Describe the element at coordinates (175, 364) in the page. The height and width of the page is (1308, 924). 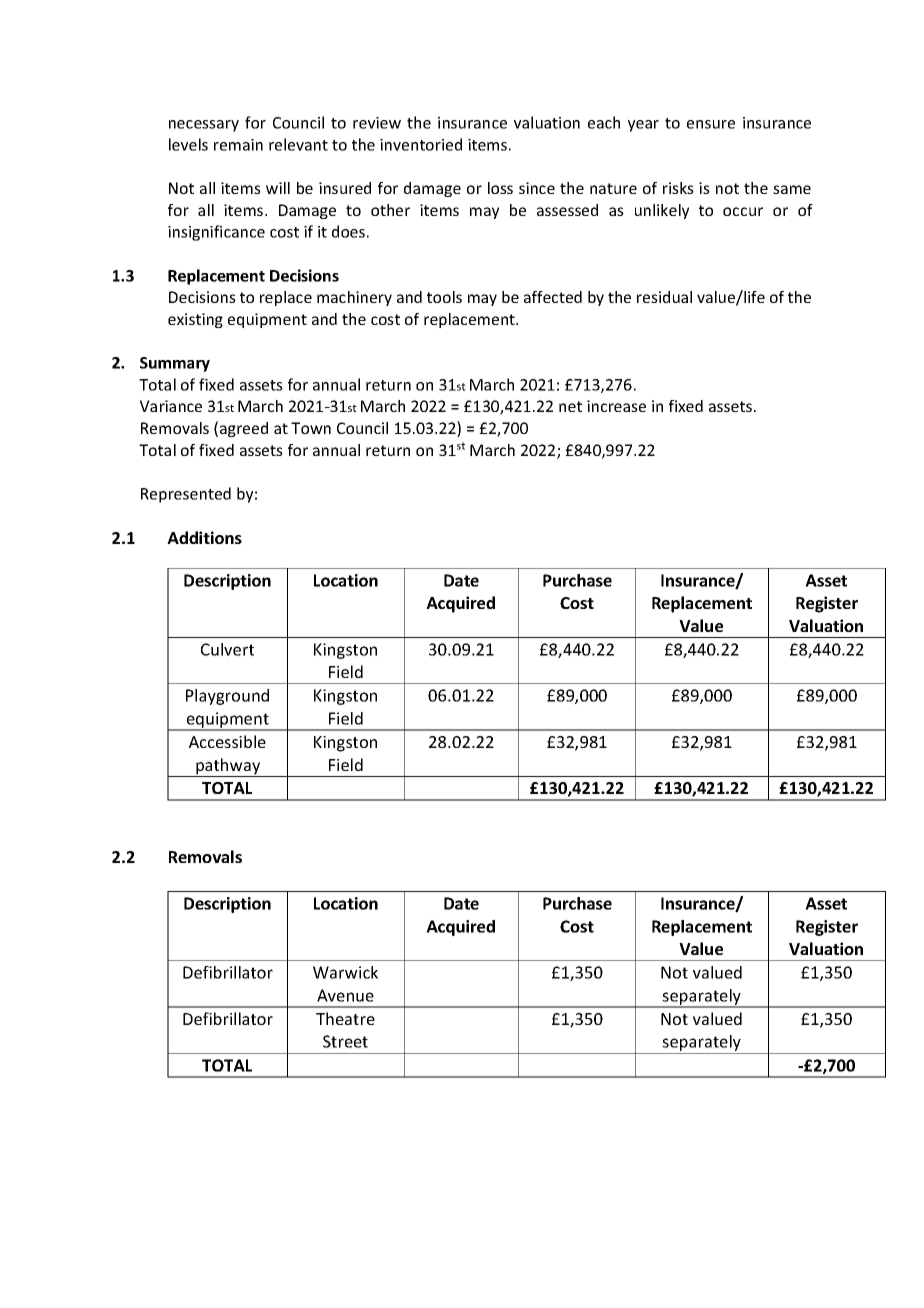
I see `Summary` at that location.
